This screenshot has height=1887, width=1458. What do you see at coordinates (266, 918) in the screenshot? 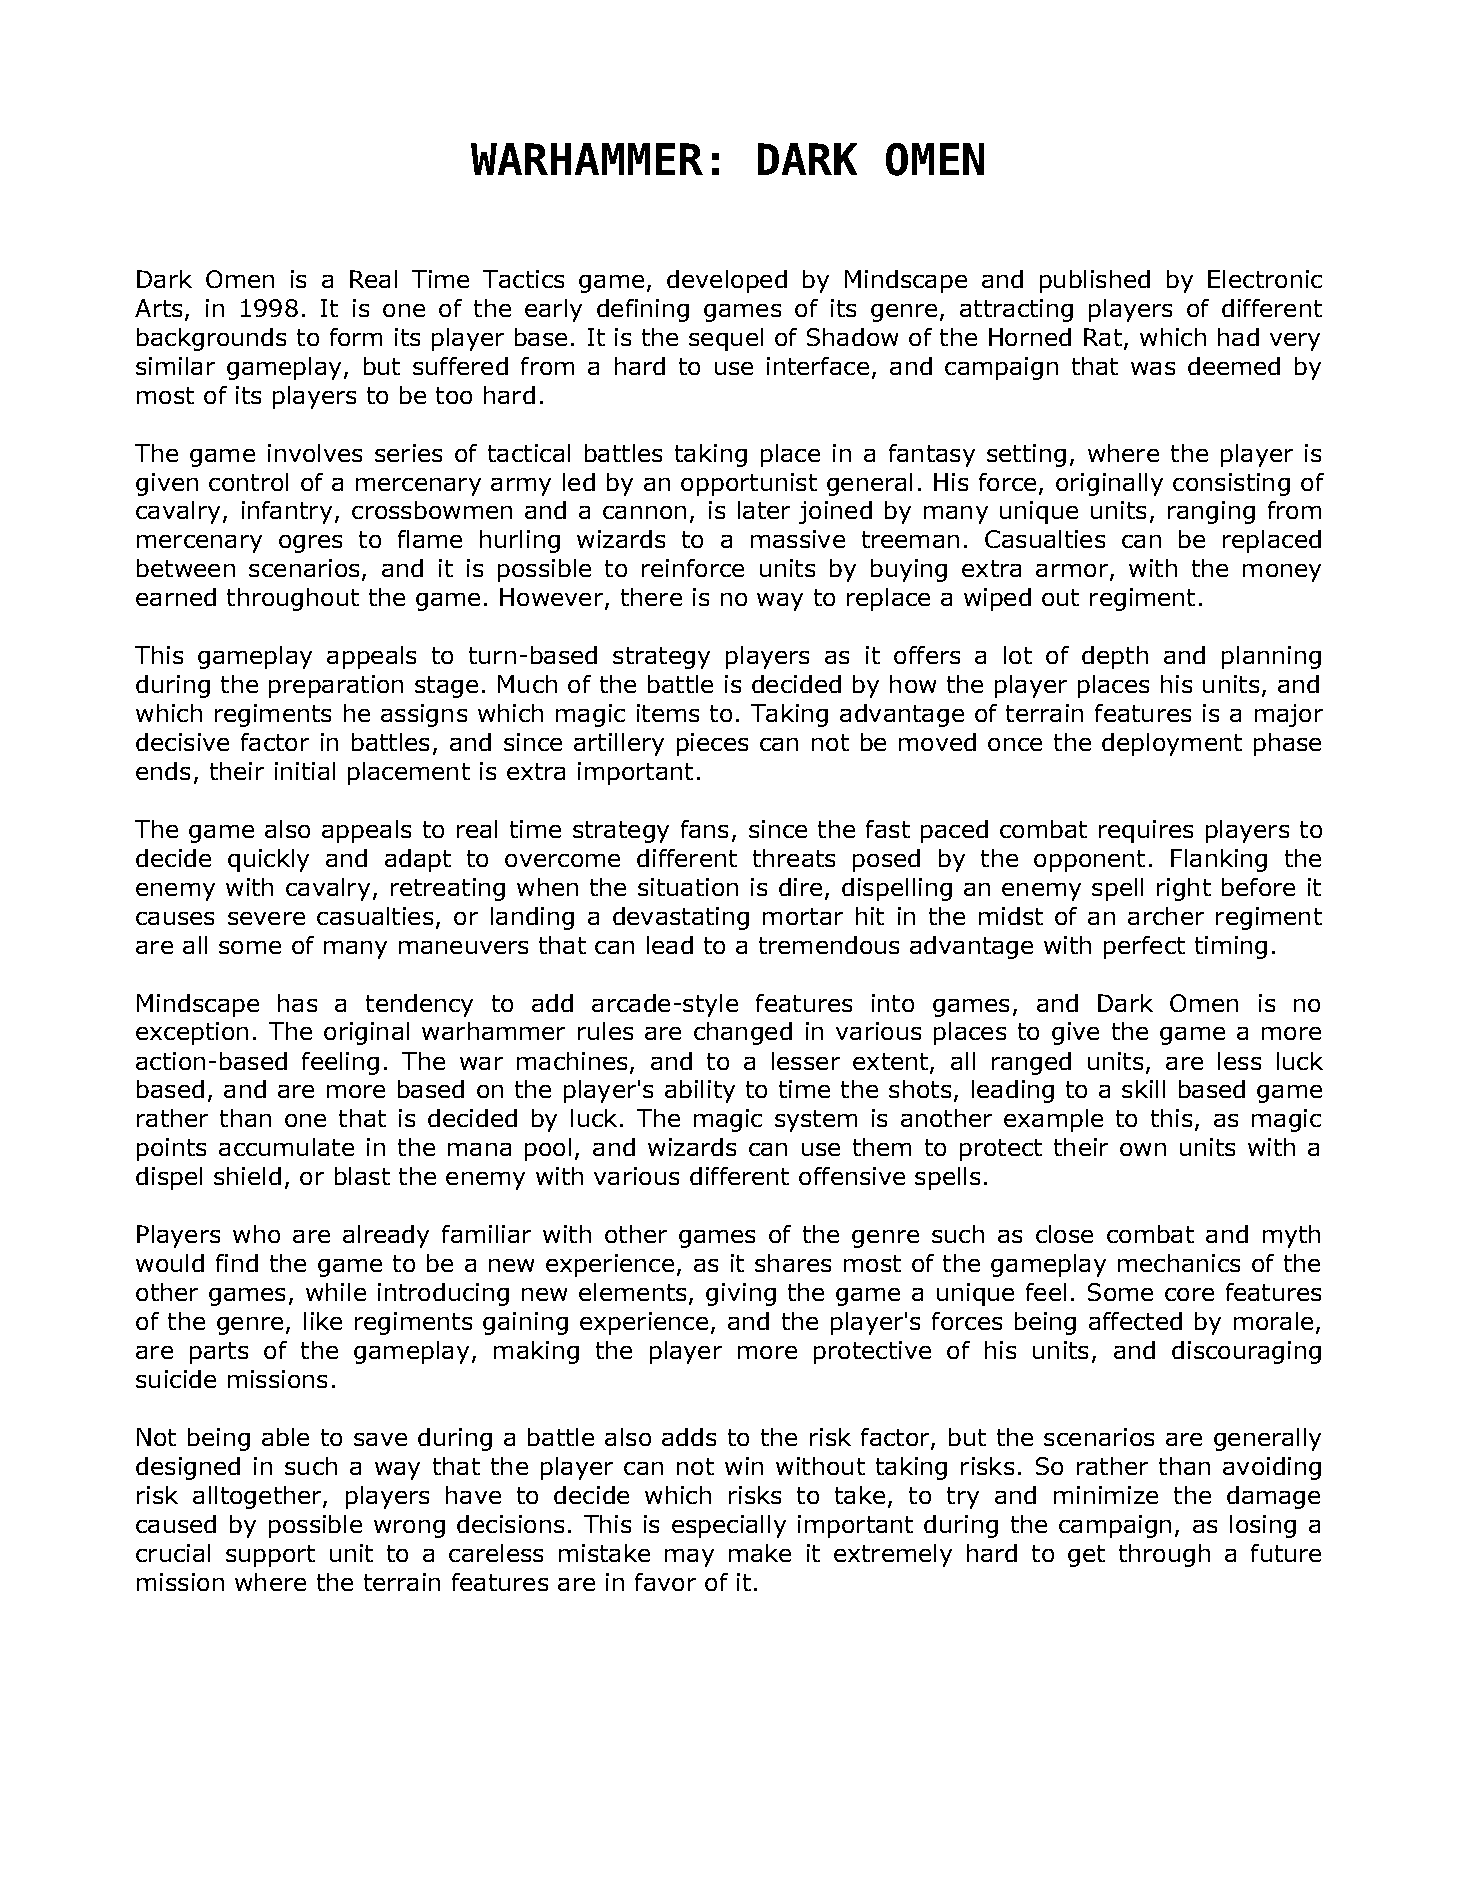
I see `severe` at bounding box center [266, 918].
